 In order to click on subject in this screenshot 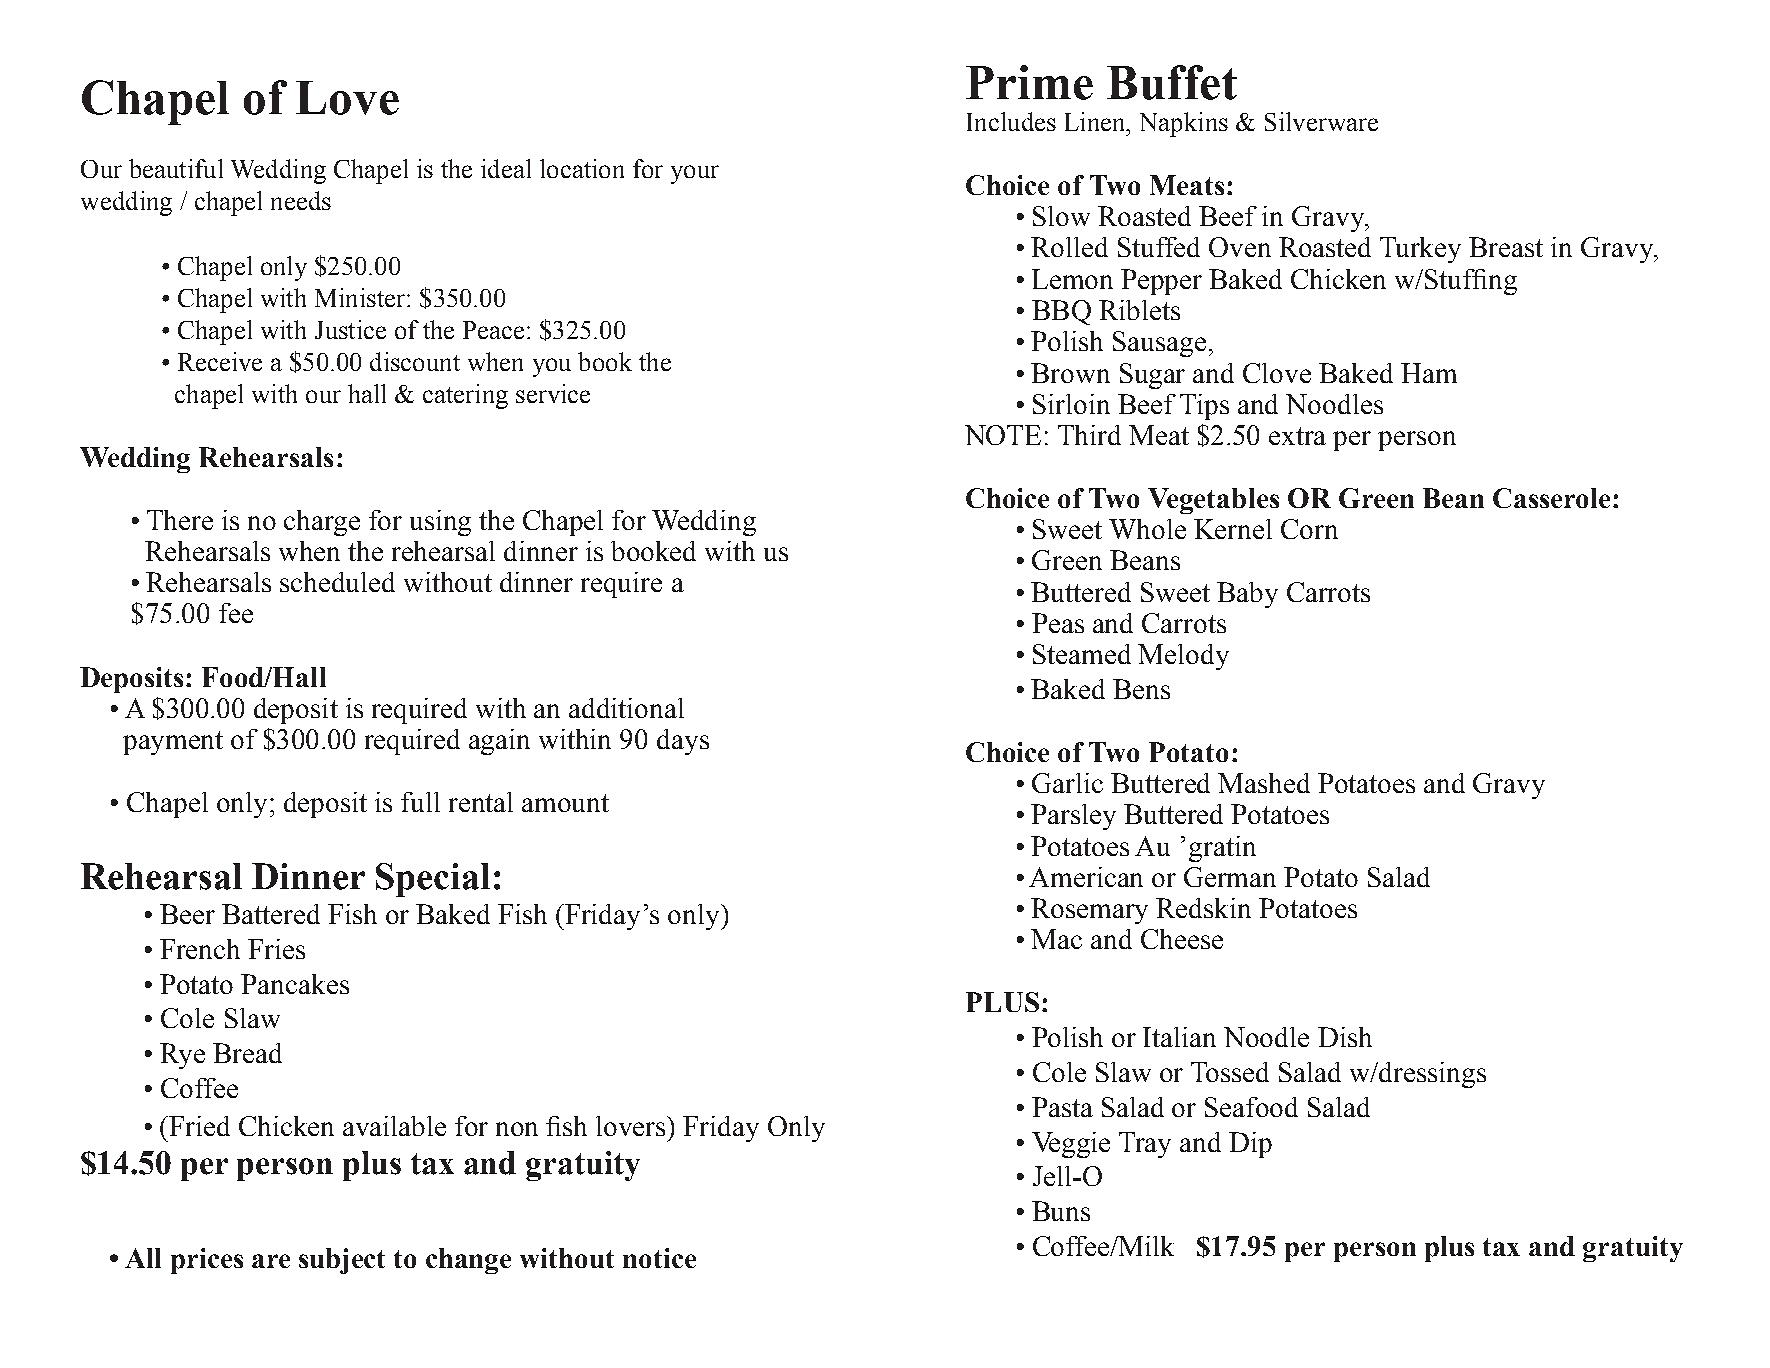, I will do `click(342, 1261)`.
